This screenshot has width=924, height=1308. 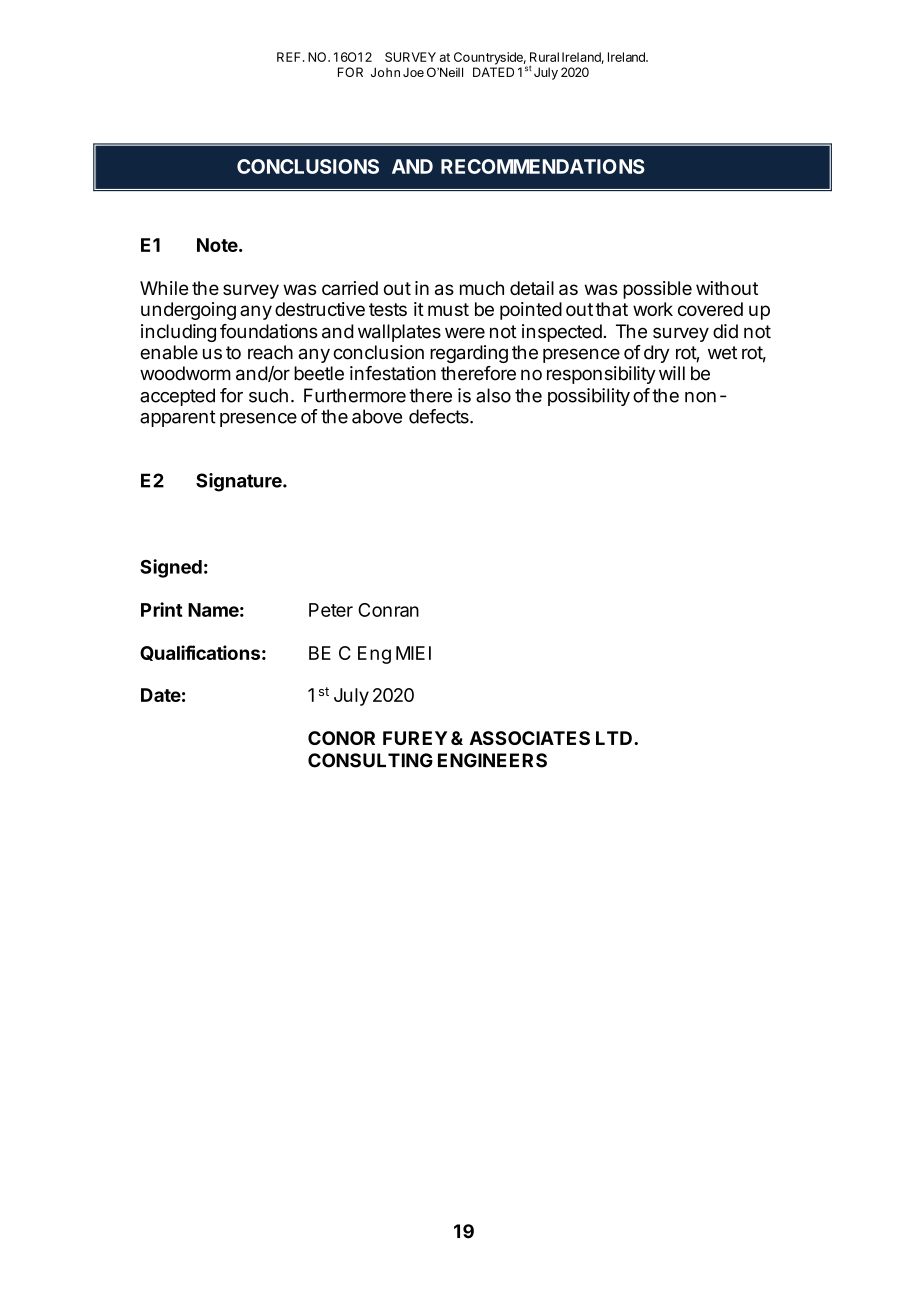 What do you see at coordinates (385, 72) in the screenshot?
I see `John` at bounding box center [385, 72].
